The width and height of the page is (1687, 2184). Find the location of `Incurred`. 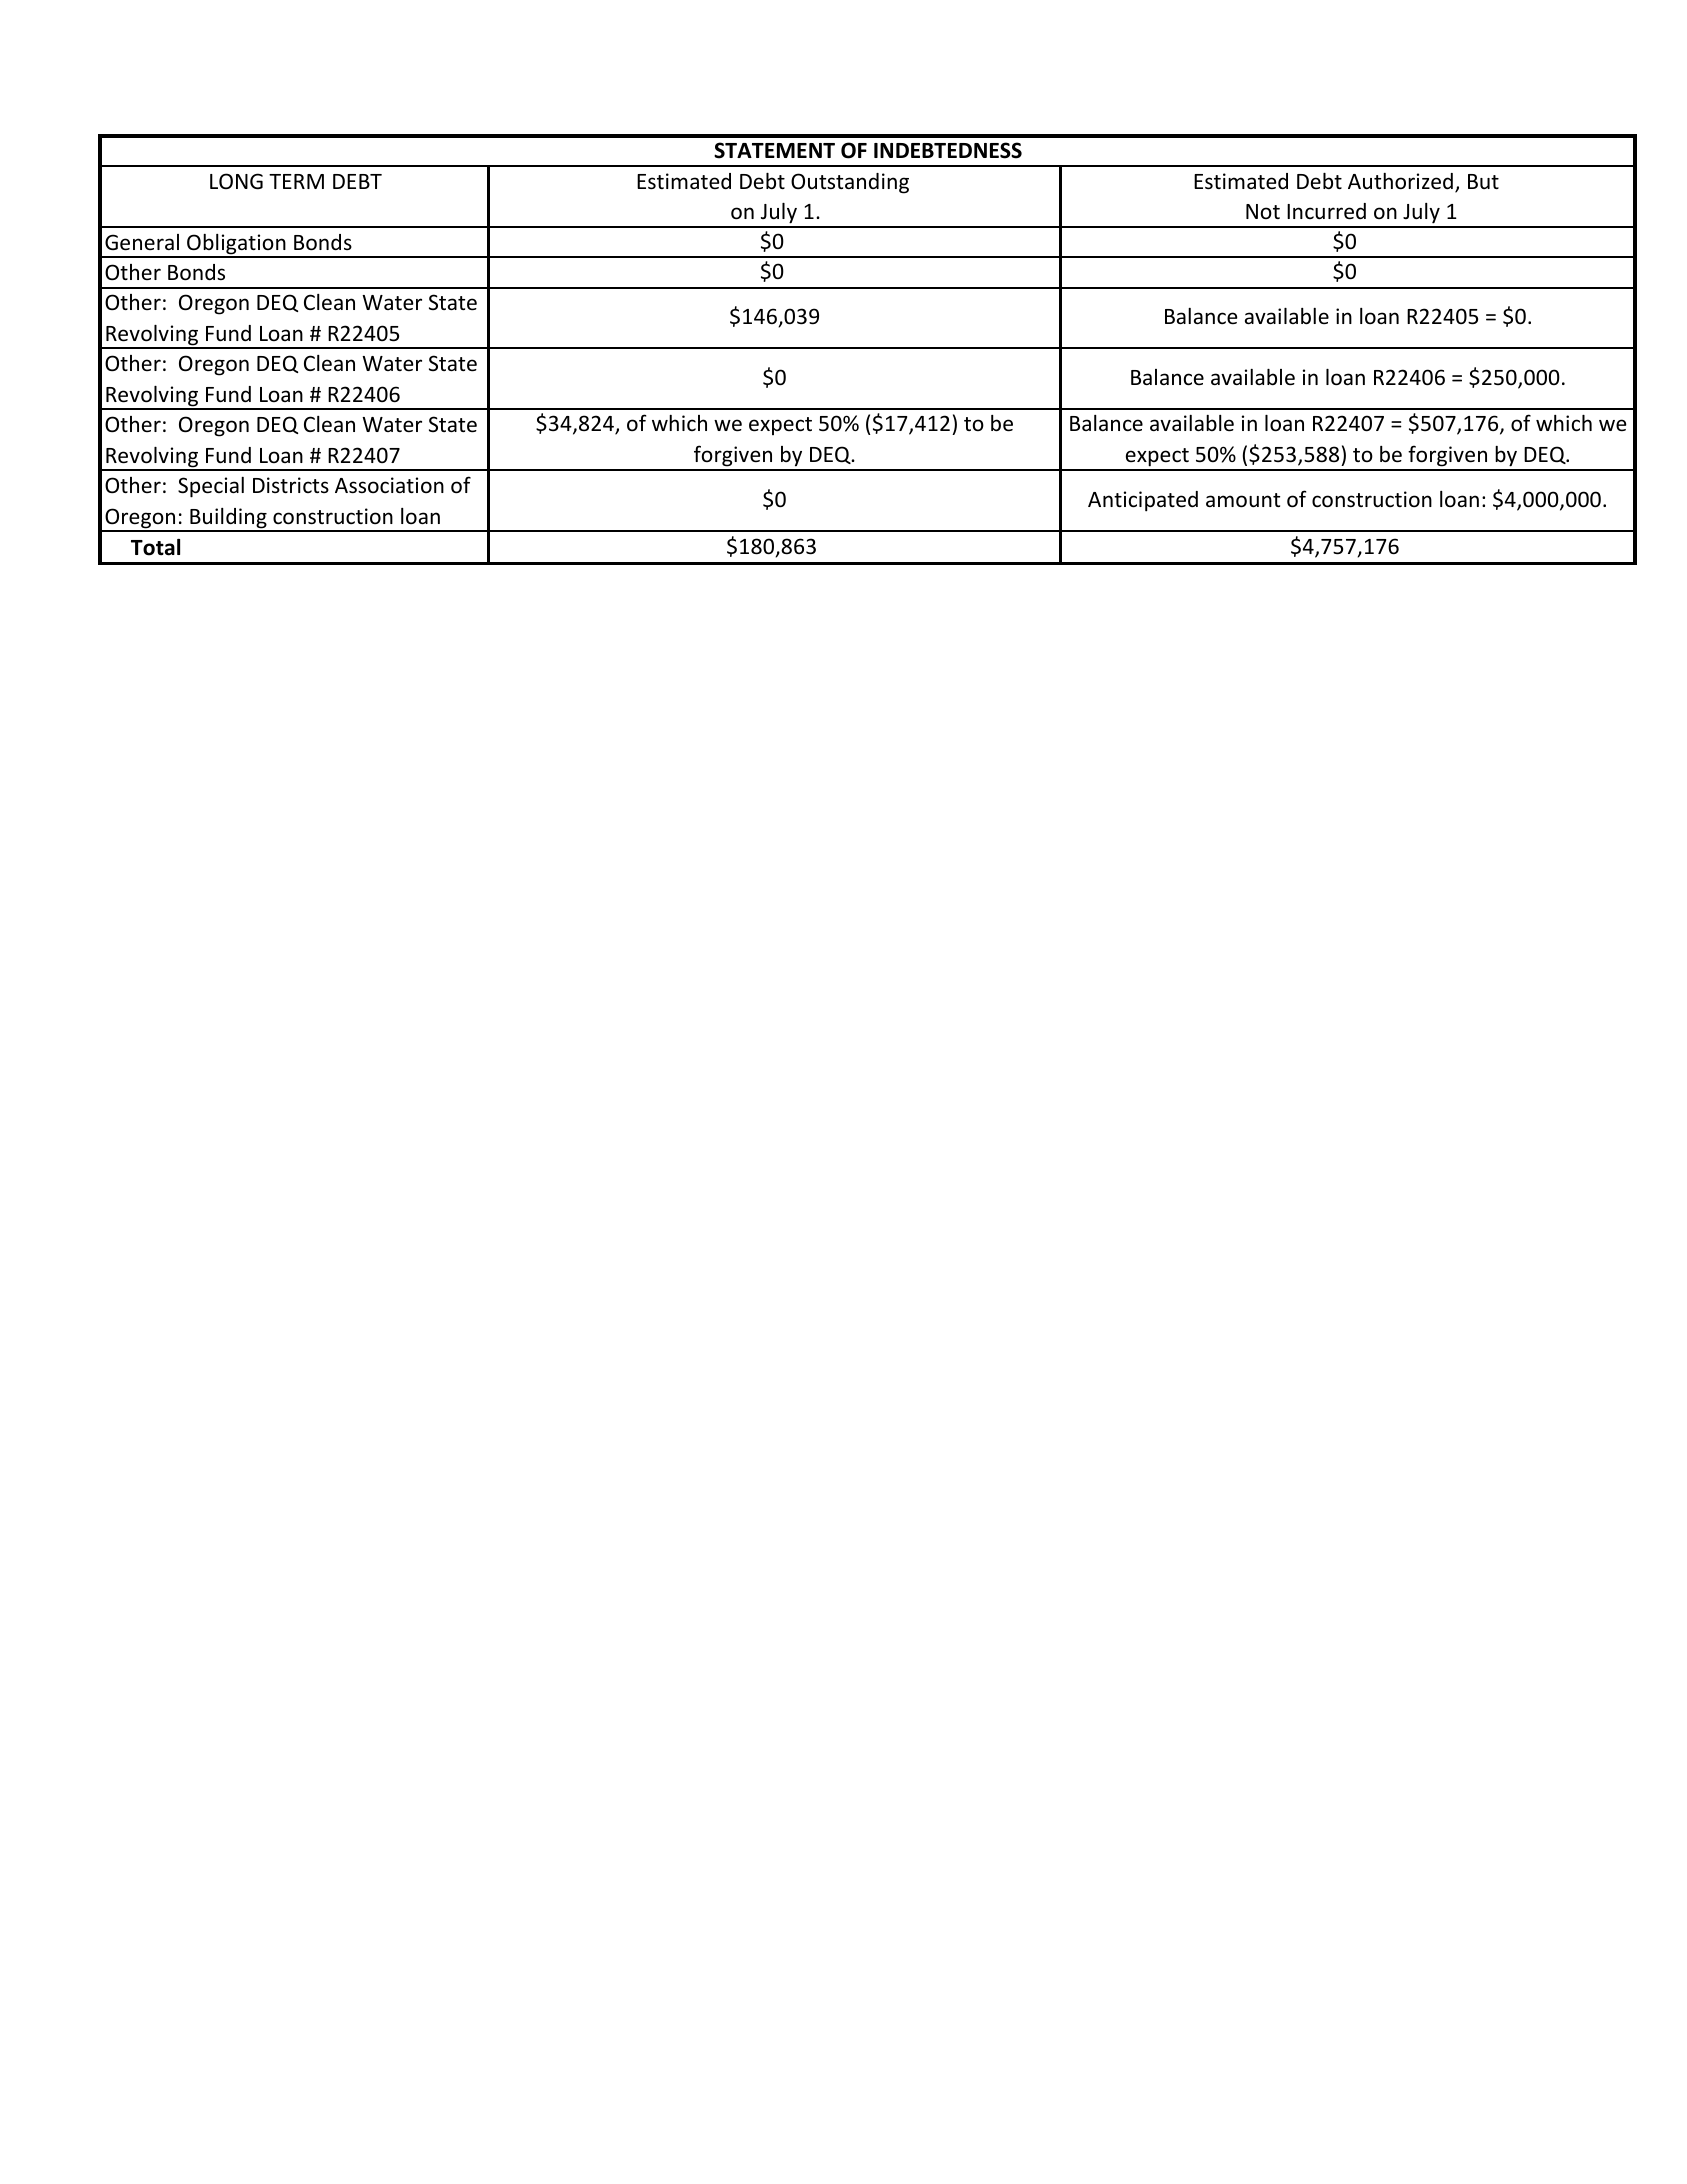

Incurred is located at coordinates (1326, 211).
